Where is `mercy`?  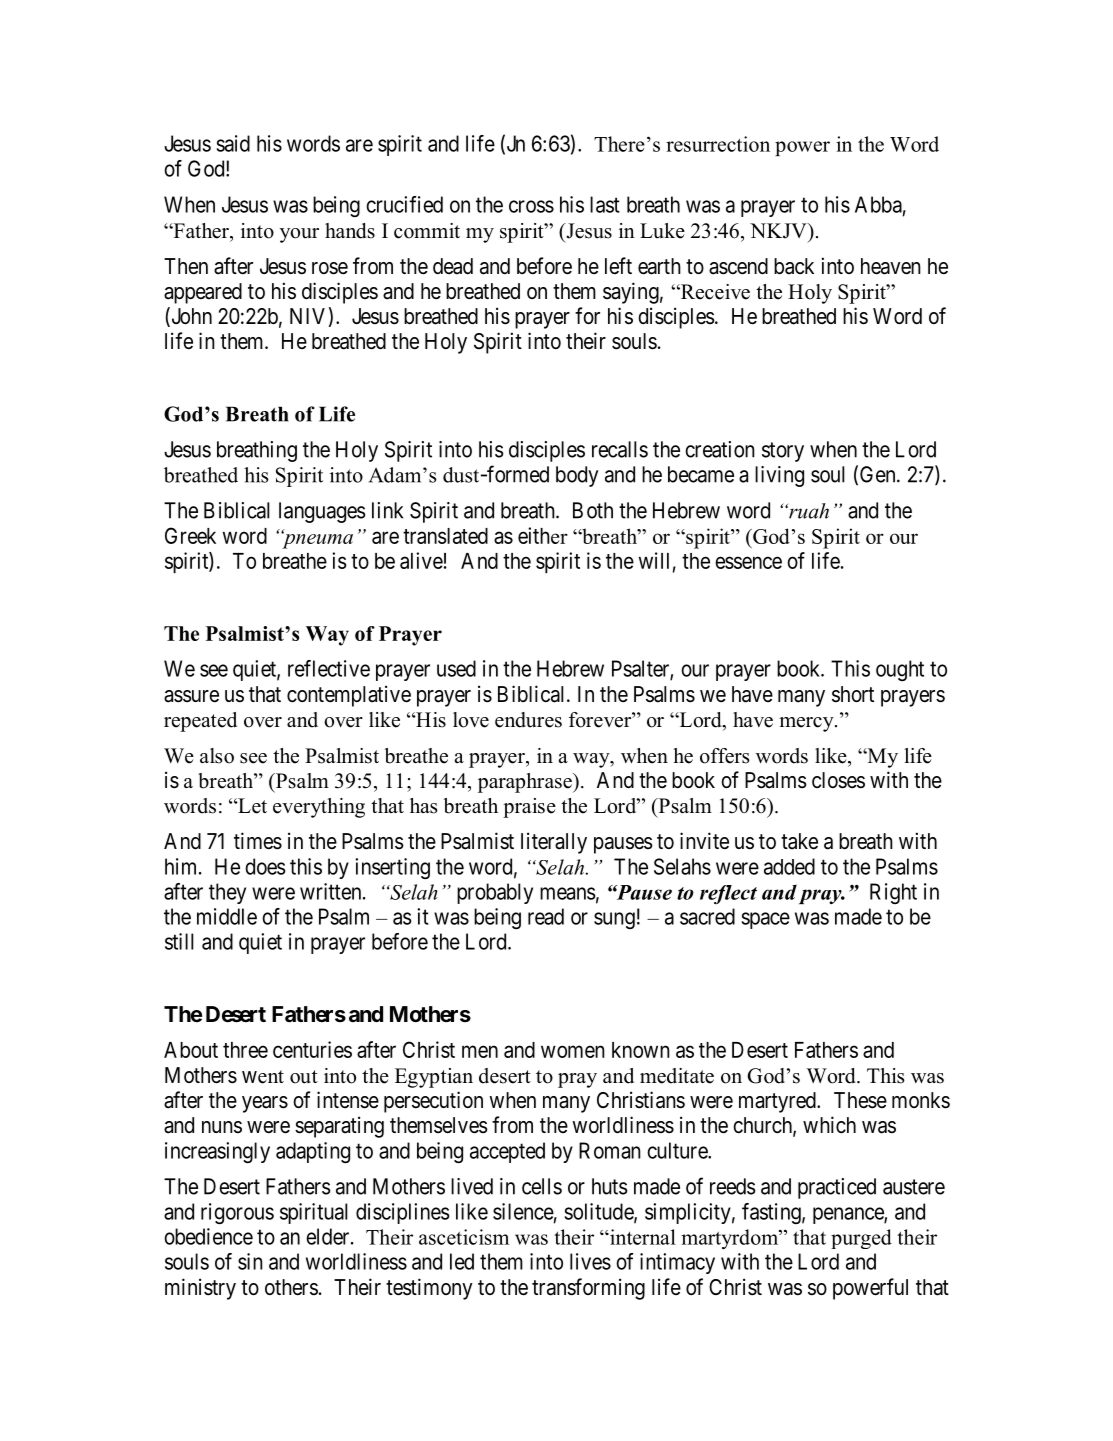
mercy is located at coordinates (807, 724).
